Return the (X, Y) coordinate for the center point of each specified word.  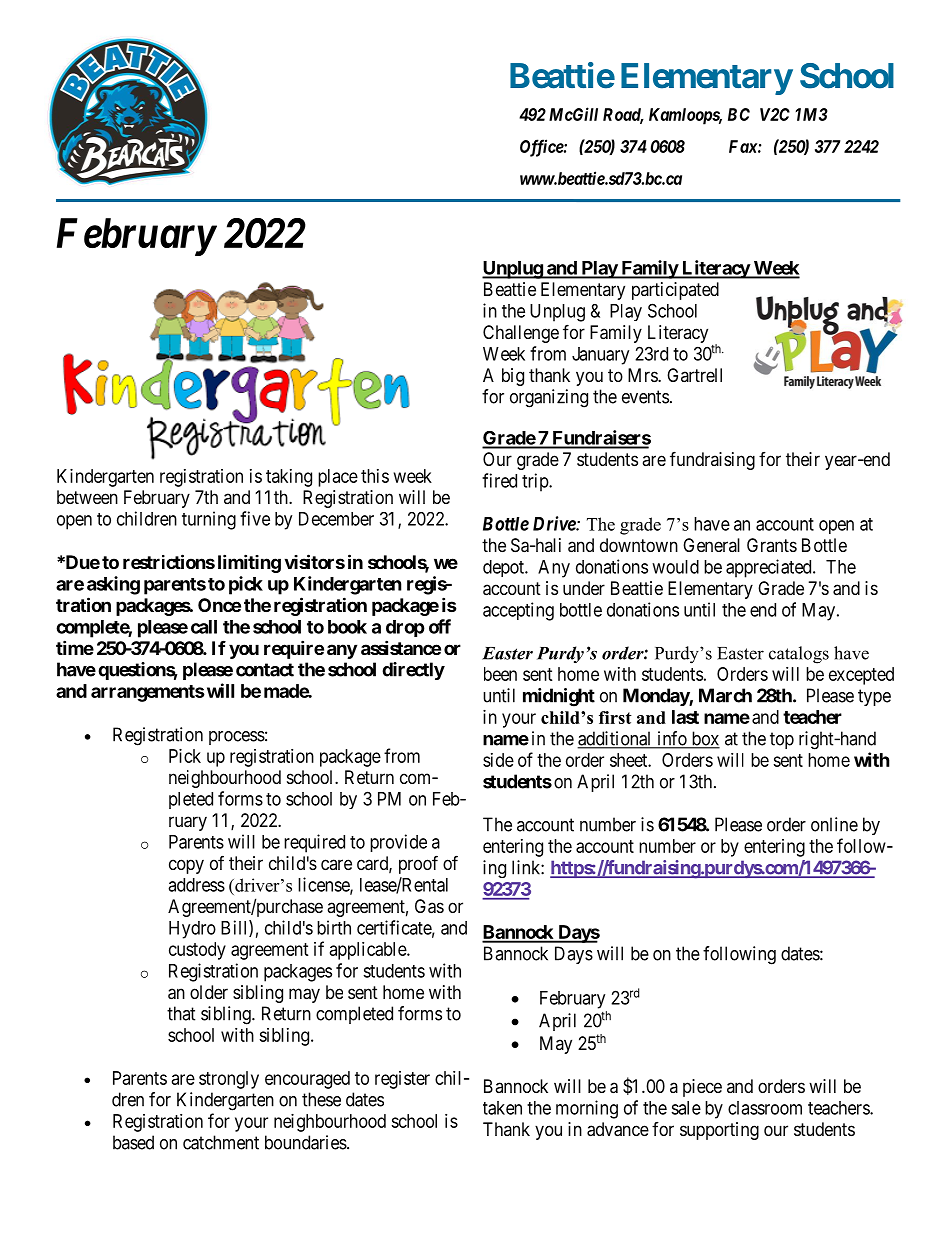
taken (502, 1108)
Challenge (521, 334)
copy (186, 866)
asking (113, 585)
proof (418, 864)
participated (675, 291)
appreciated (770, 568)
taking (289, 478)
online (834, 824)
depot (505, 568)
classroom (765, 1108)
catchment (221, 1142)
